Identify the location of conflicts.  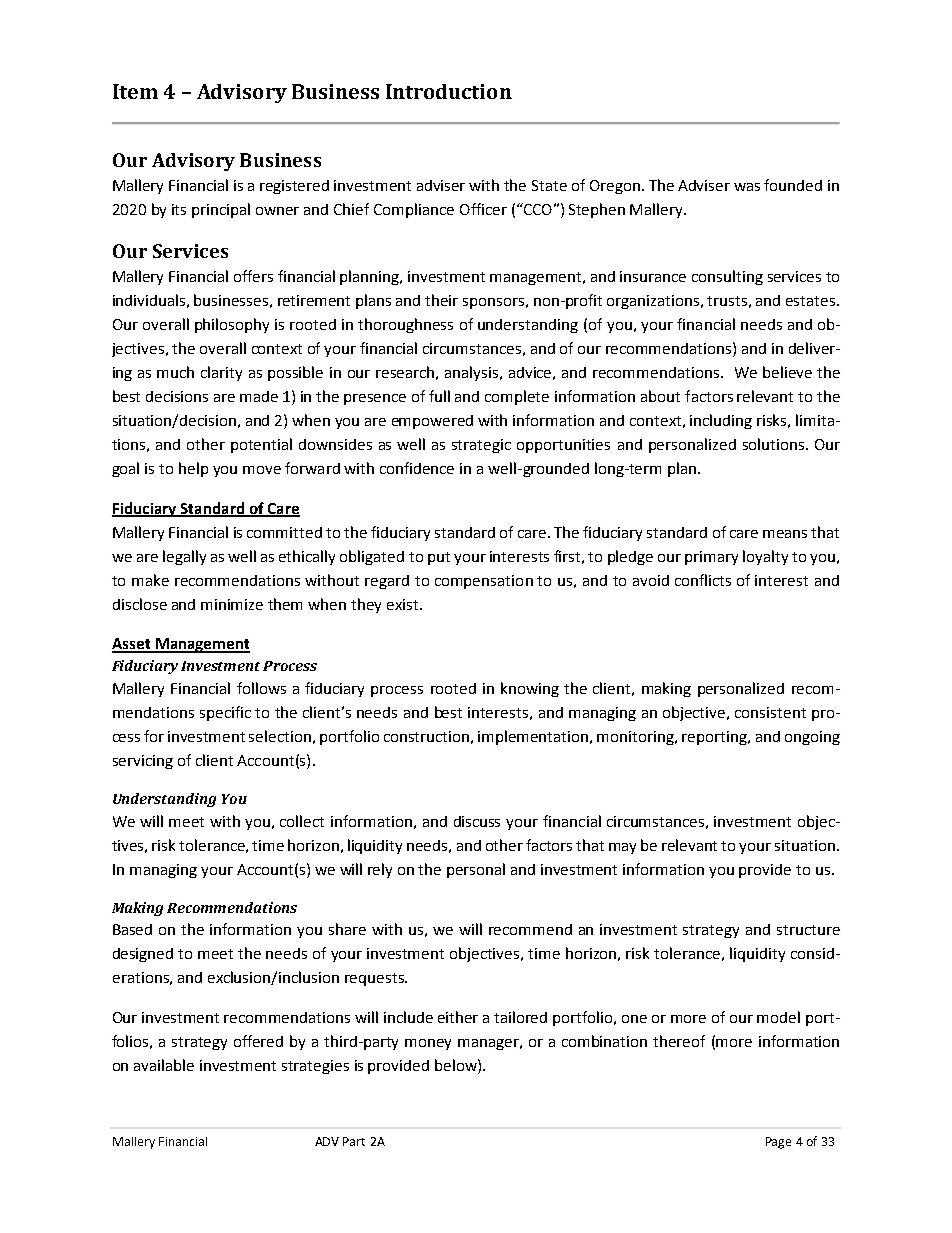
(703, 580).
